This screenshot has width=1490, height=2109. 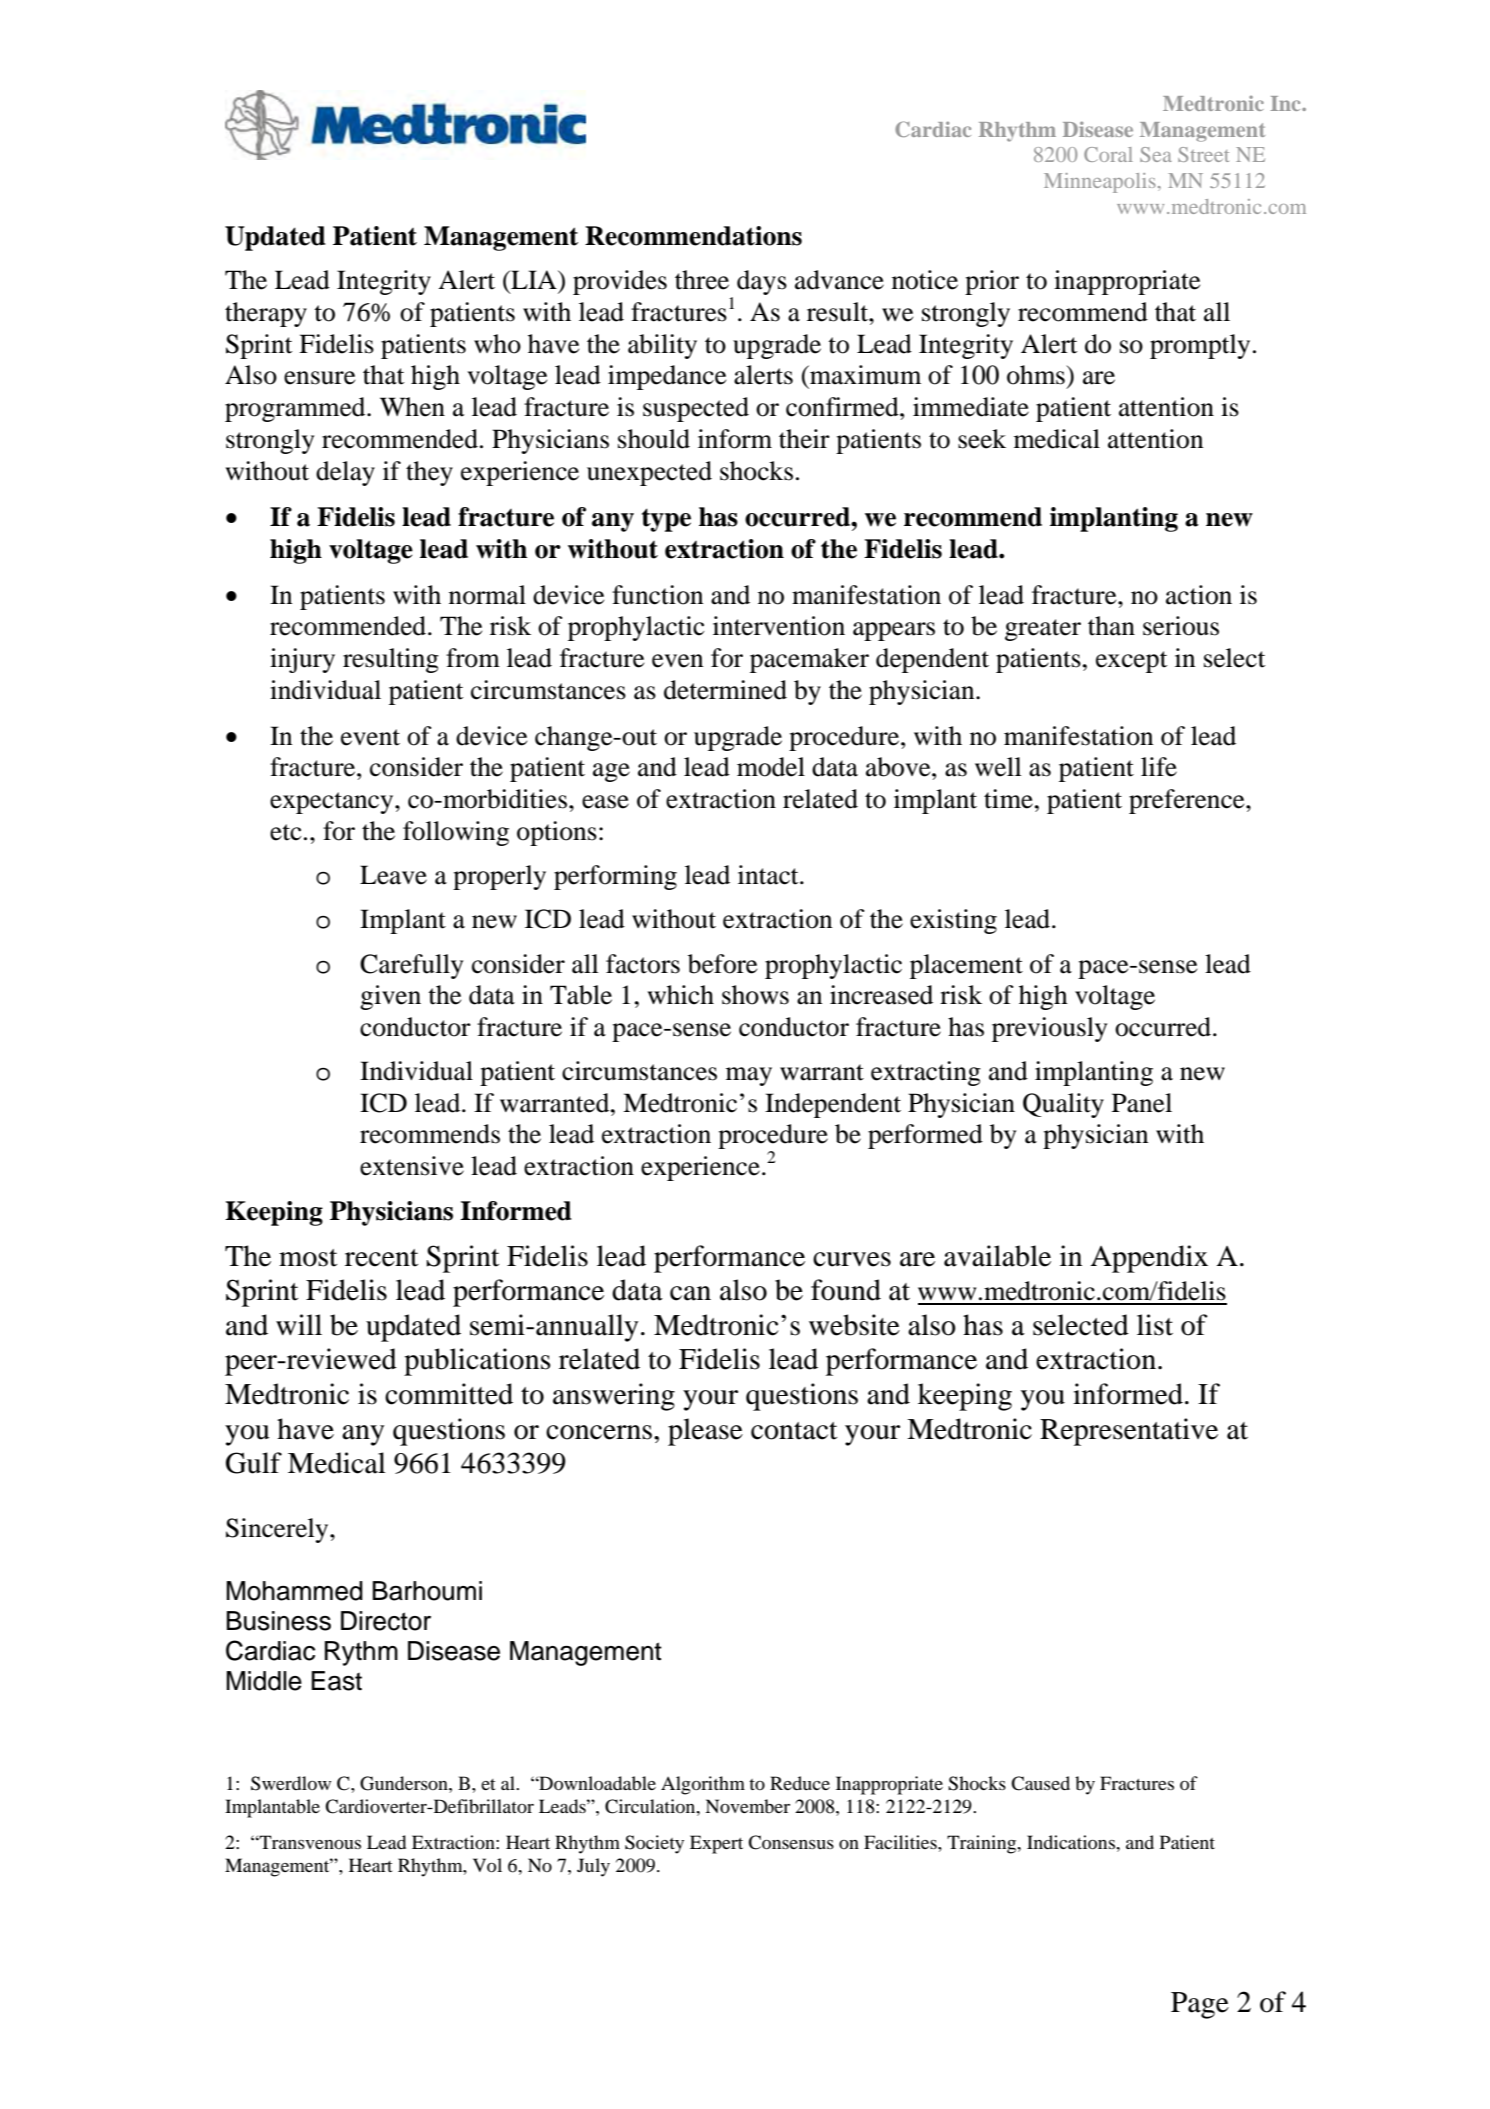 What do you see at coordinates (1111, 626) in the screenshot?
I see `than` at bounding box center [1111, 626].
